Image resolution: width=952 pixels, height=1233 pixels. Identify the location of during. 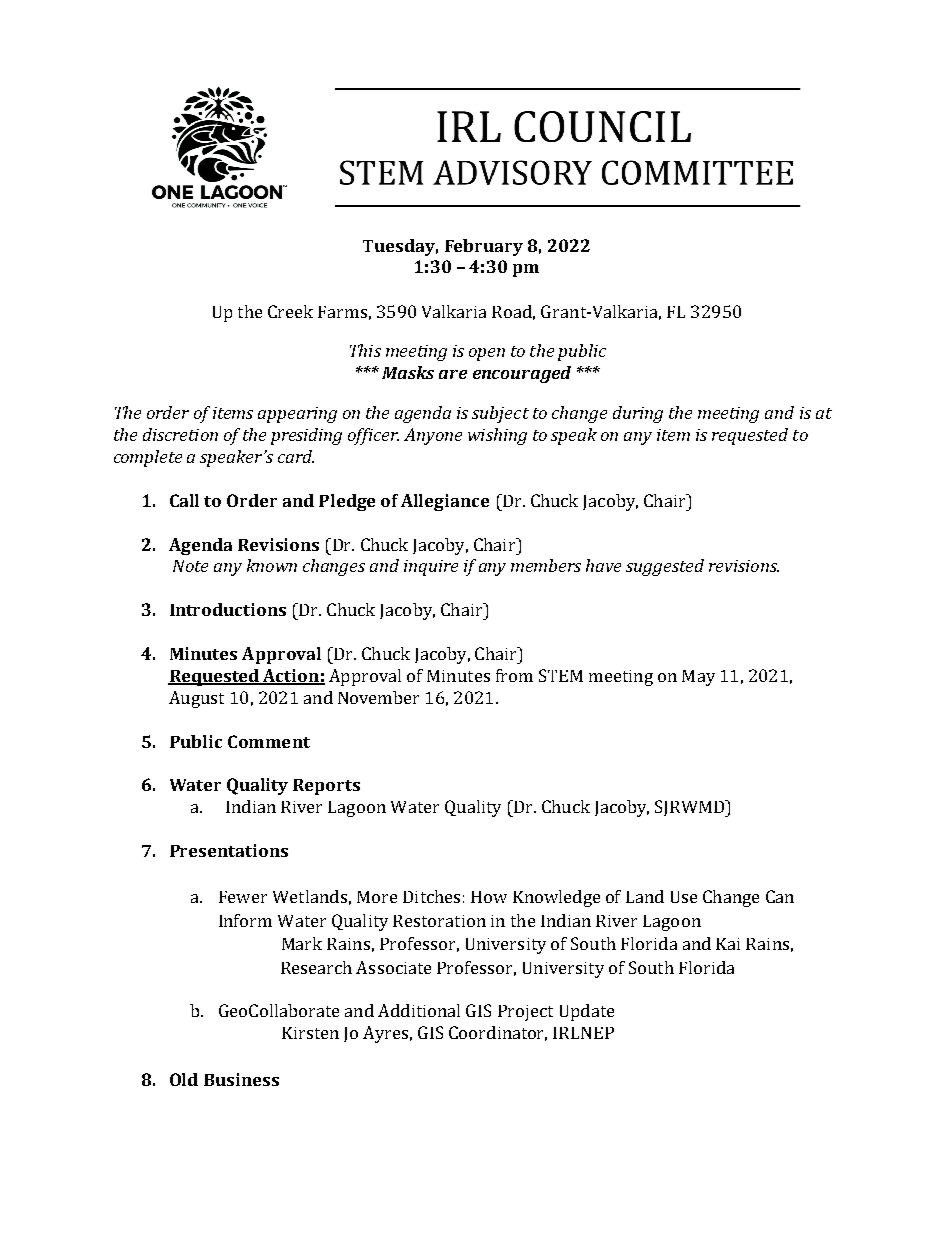
(638, 414).
